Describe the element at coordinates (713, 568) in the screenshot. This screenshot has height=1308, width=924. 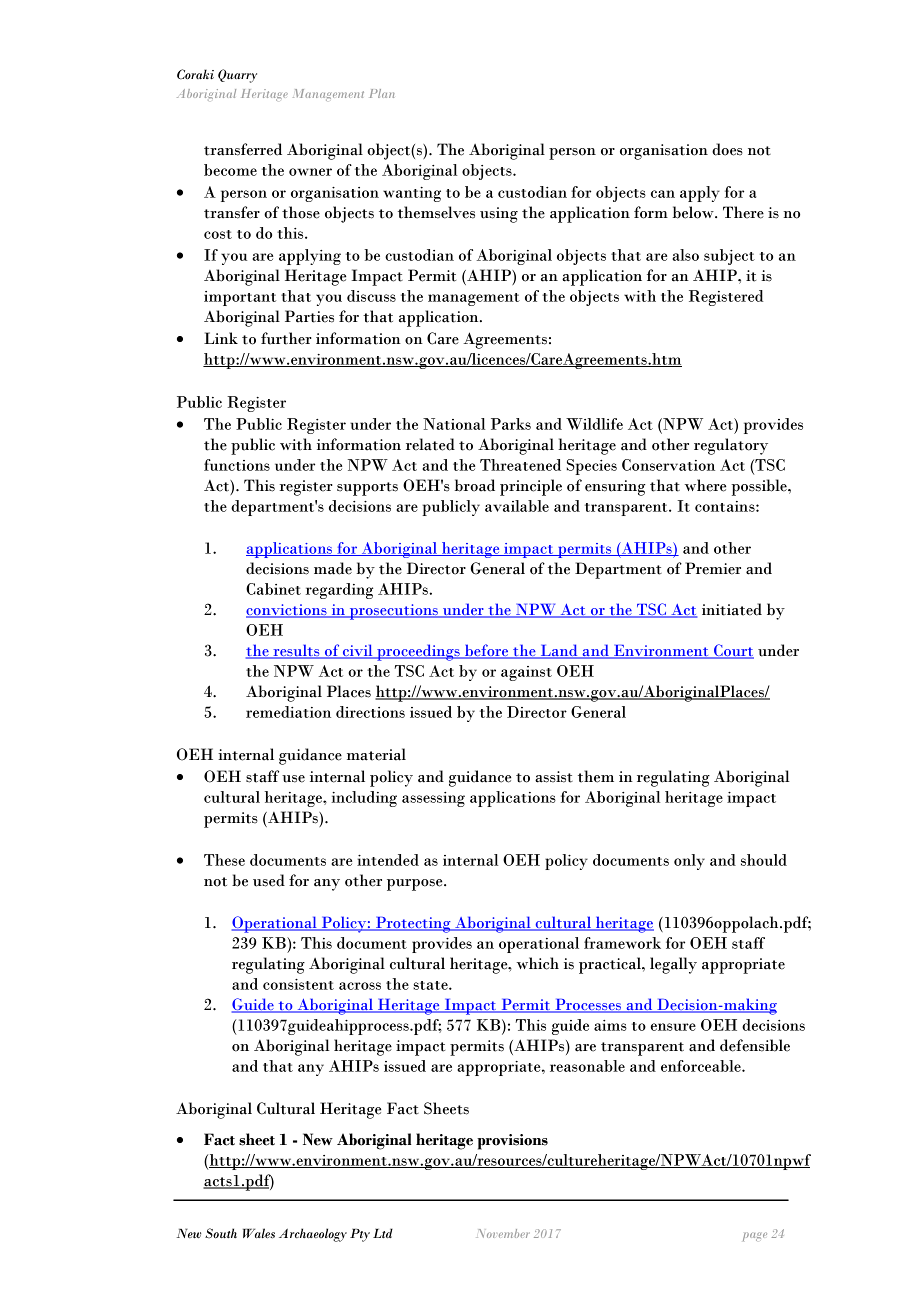
I see `Premier` at that location.
